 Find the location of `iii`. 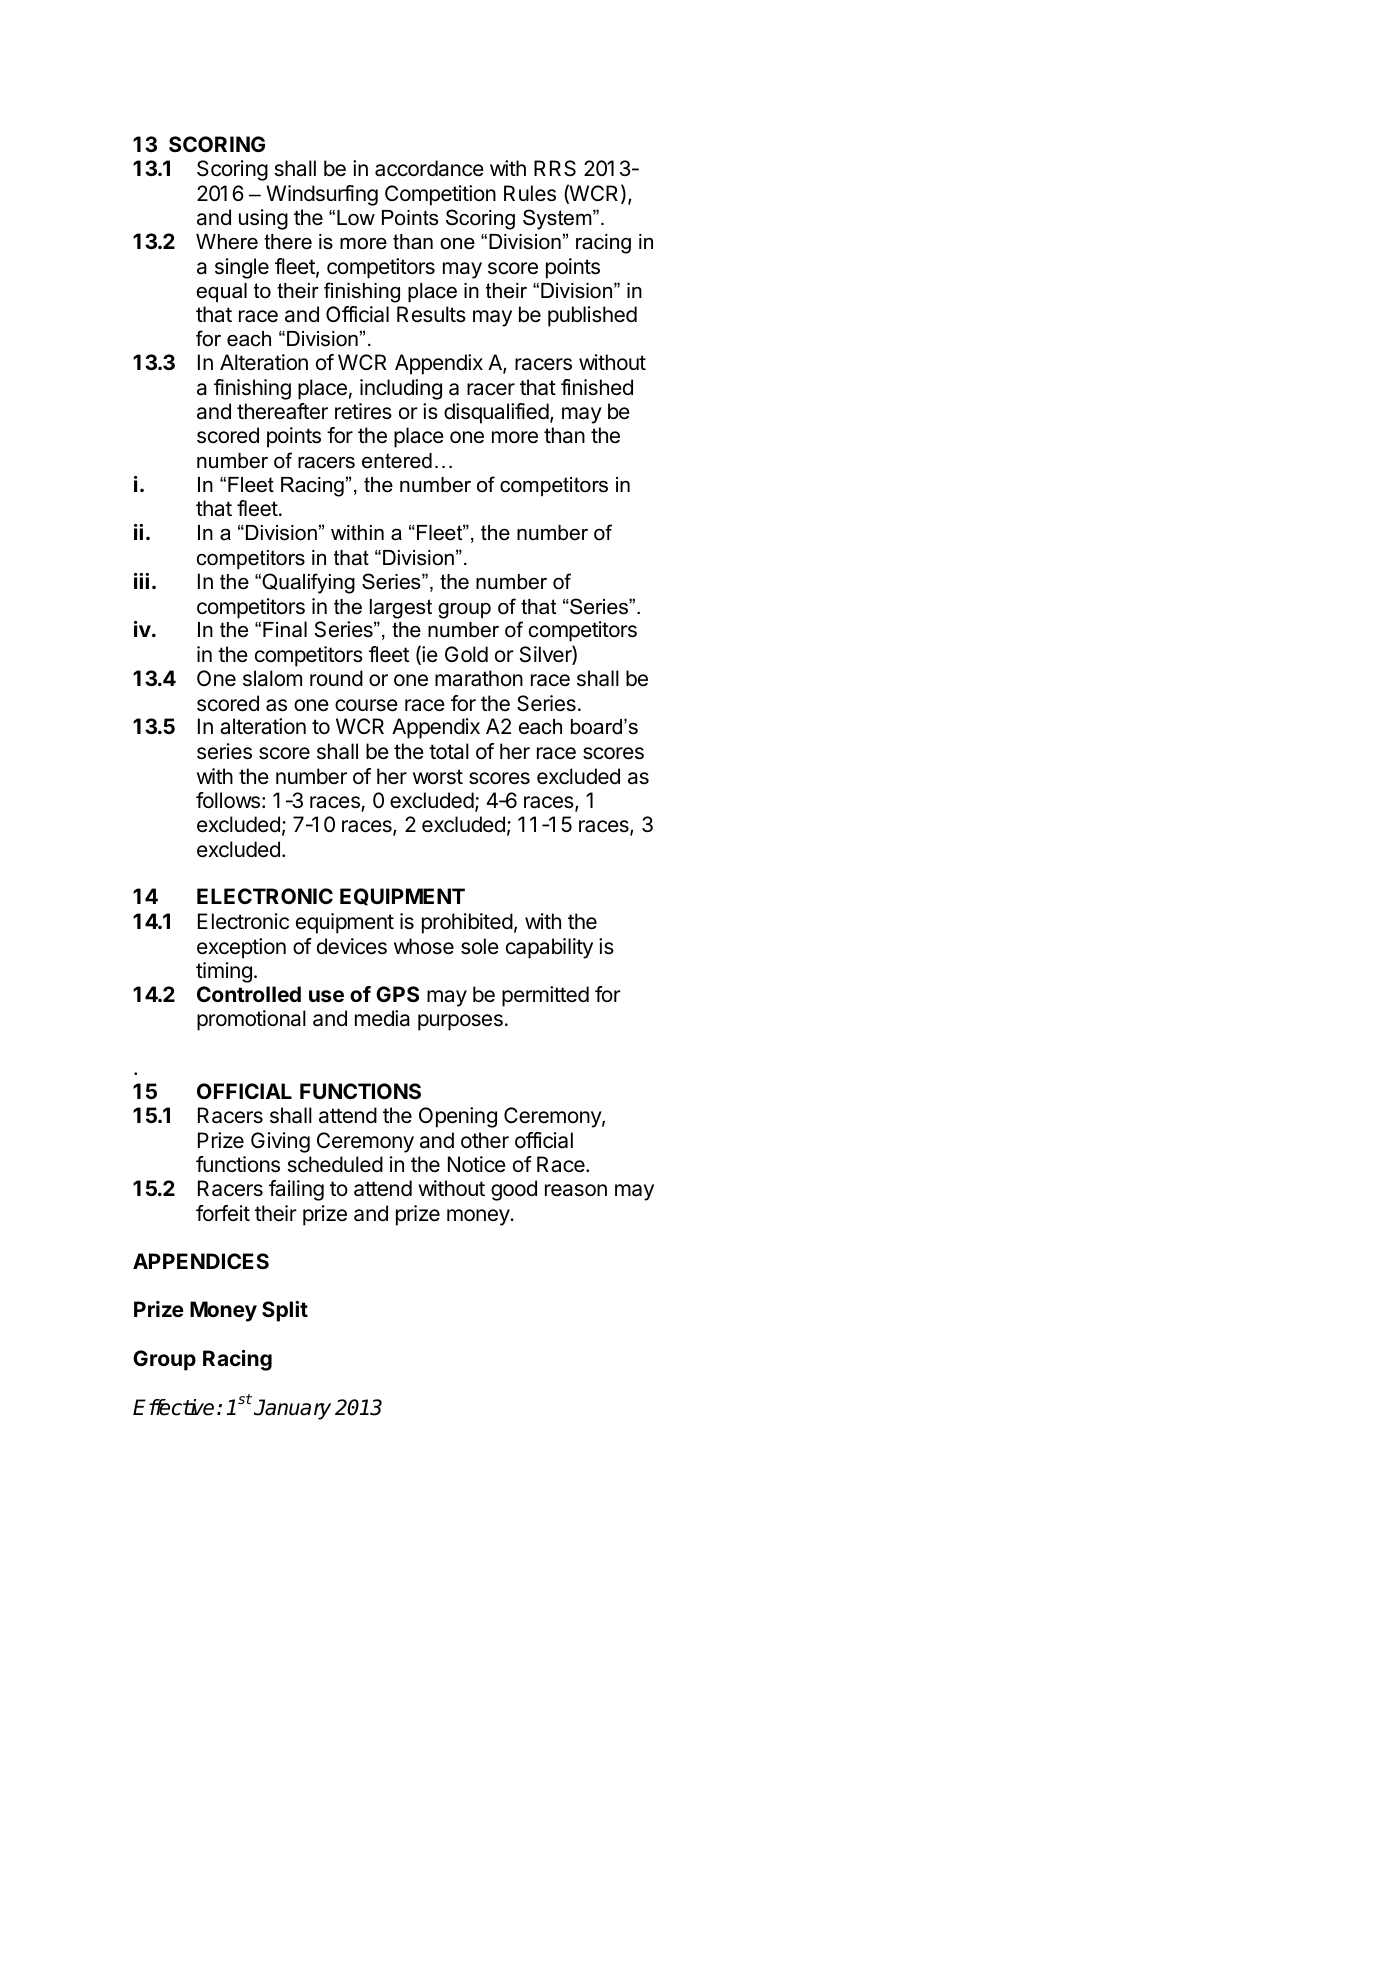

iii is located at coordinates (141, 581).
